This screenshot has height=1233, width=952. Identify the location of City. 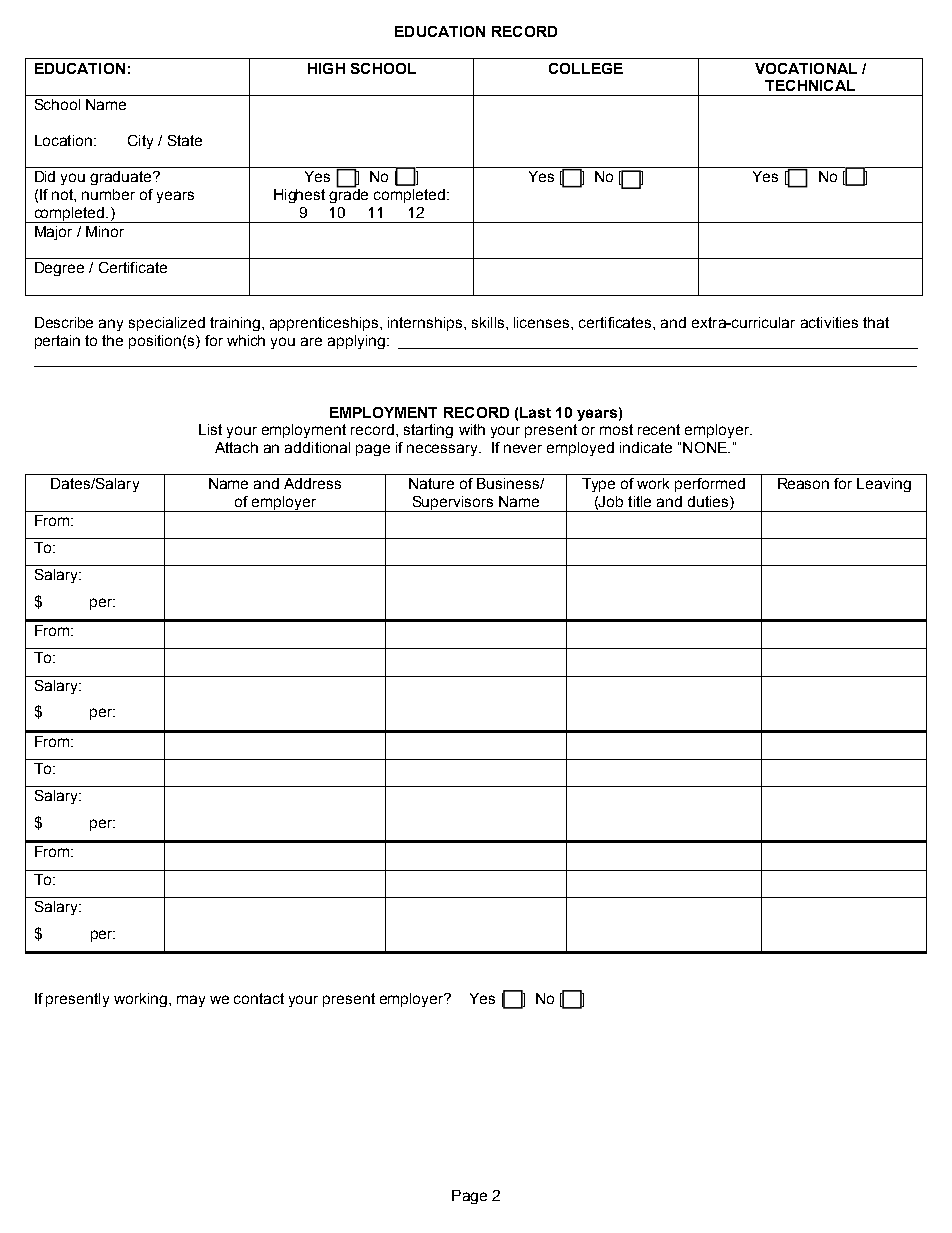
(140, 142).
